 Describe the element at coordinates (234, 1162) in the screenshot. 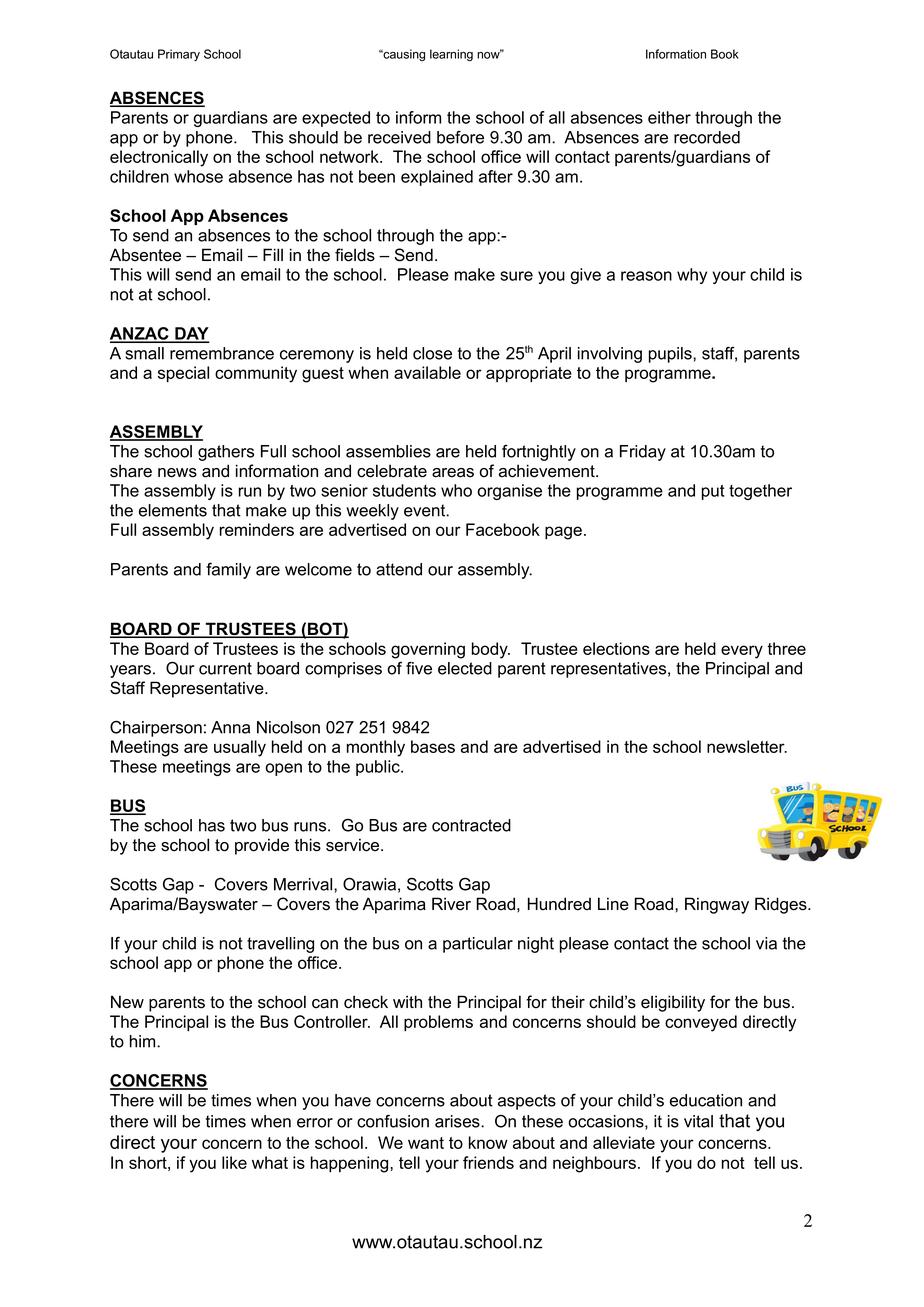

I see `like` at that location.
